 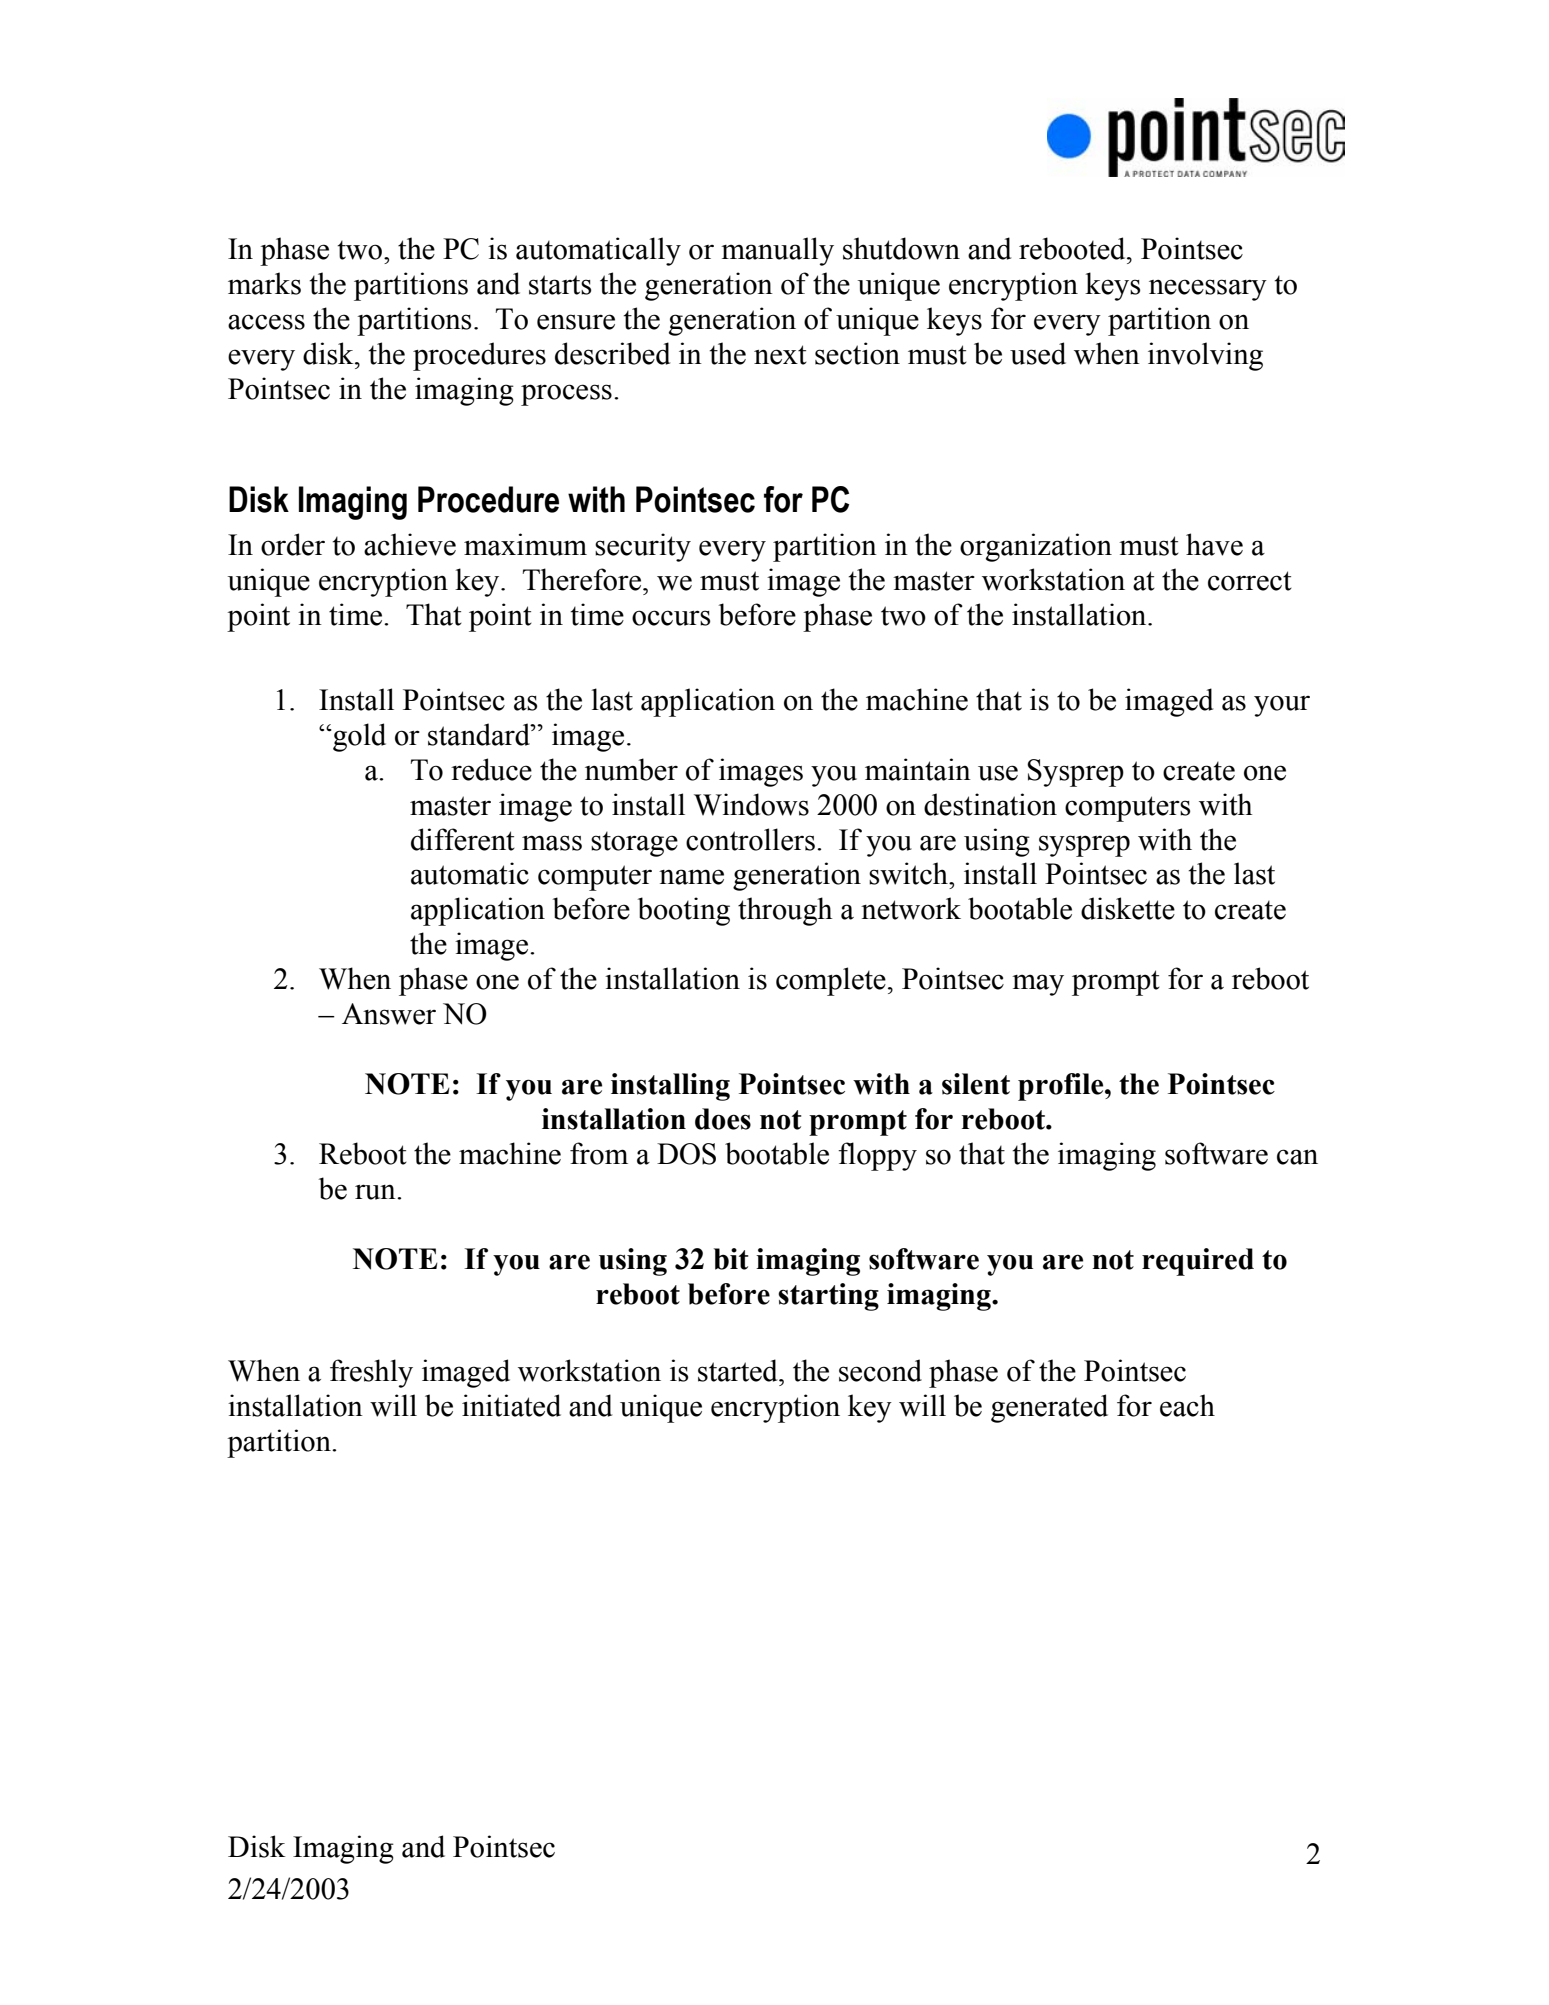 I want to click on Answer, so click(x=389, y=1014).
